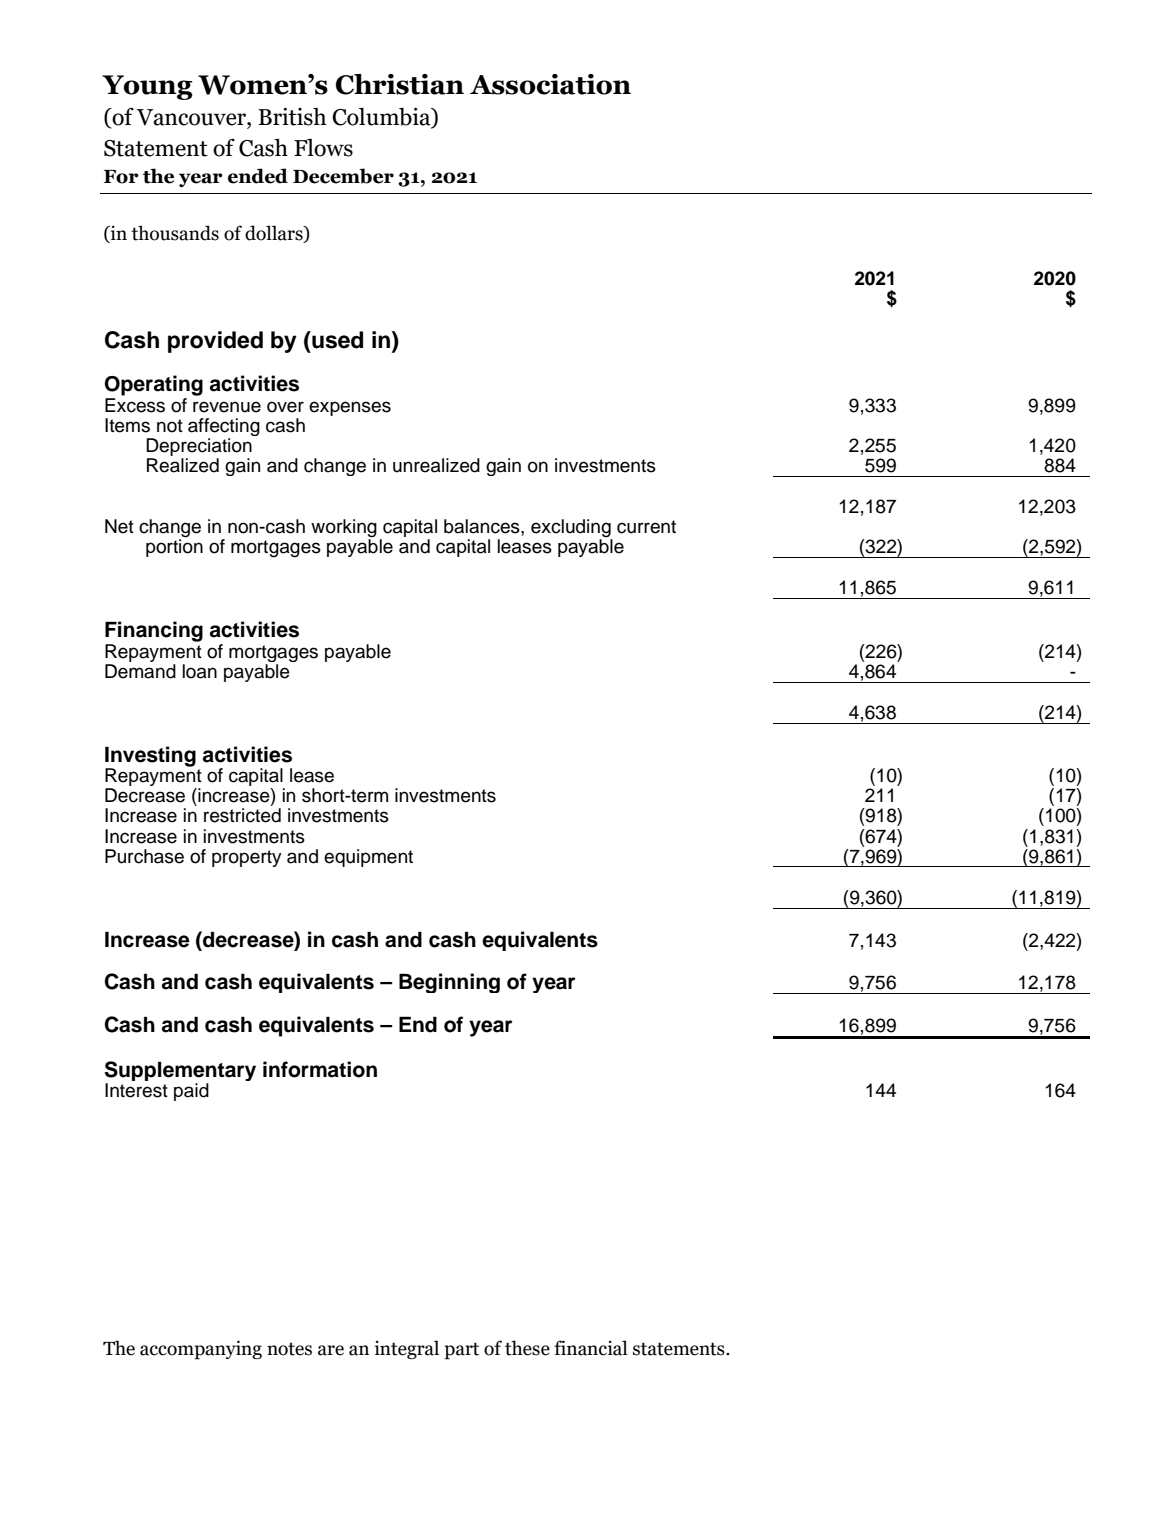 The image size is (1172, 1517). Describe the element at coordinates (382, 118) in the screenshot. I see `Columbia` at that location.
